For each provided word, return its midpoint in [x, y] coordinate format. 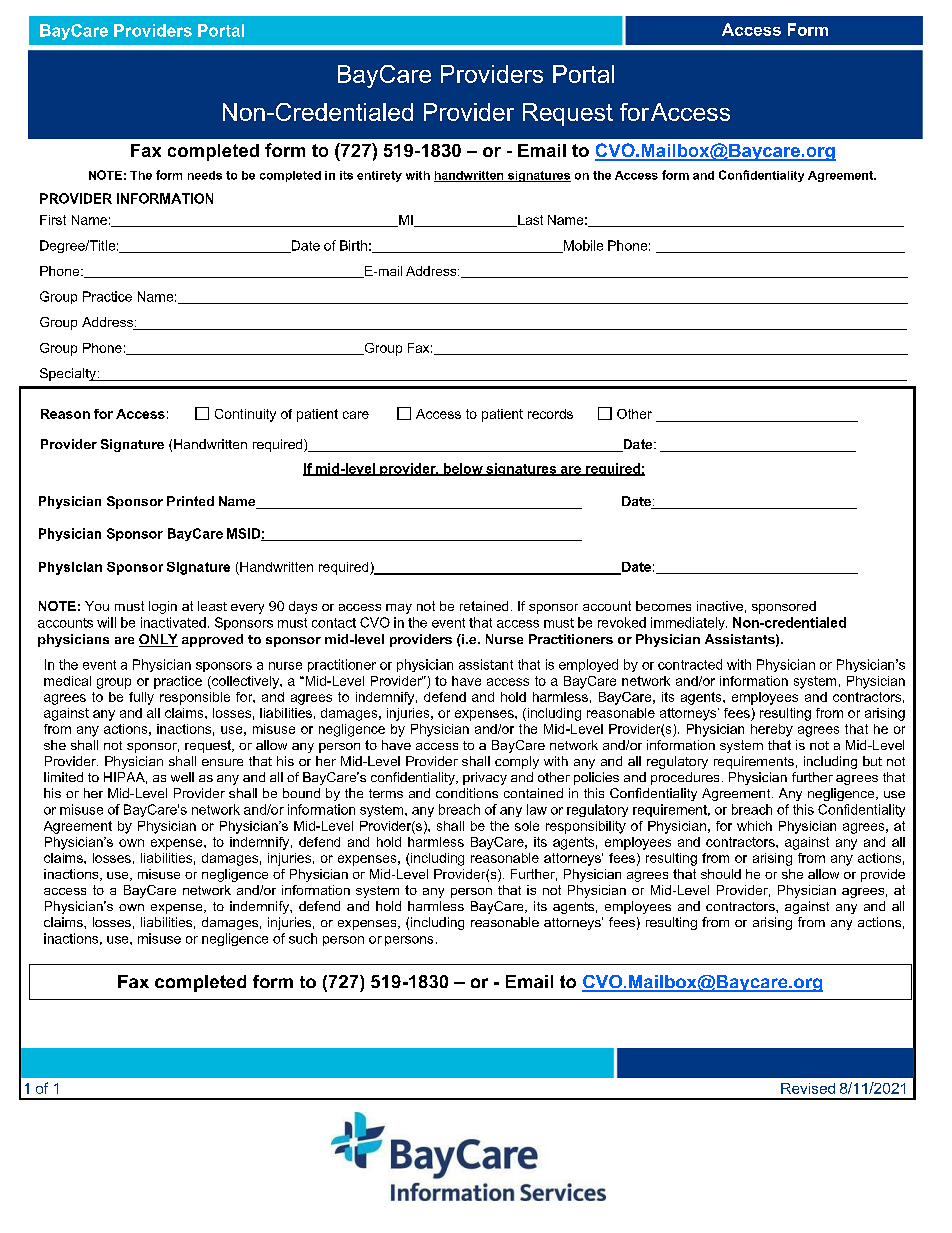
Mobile [582, 246]
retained [484, 606]
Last [529, 221]
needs [205, 175]
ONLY [158, 640]
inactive [720, 606]
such [303, 938]
